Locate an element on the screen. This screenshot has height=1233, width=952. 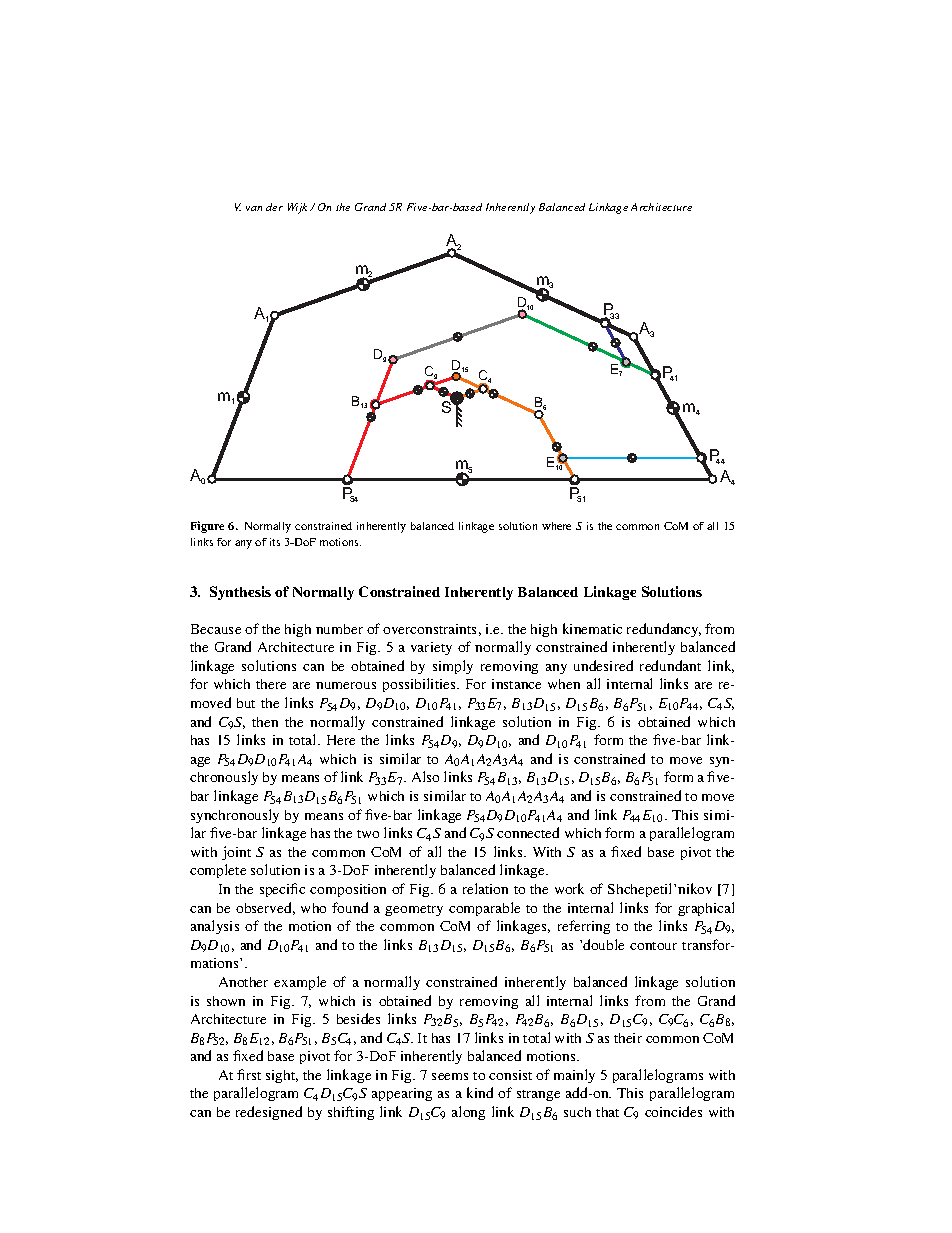
der is located at coordinates (274, 207).
